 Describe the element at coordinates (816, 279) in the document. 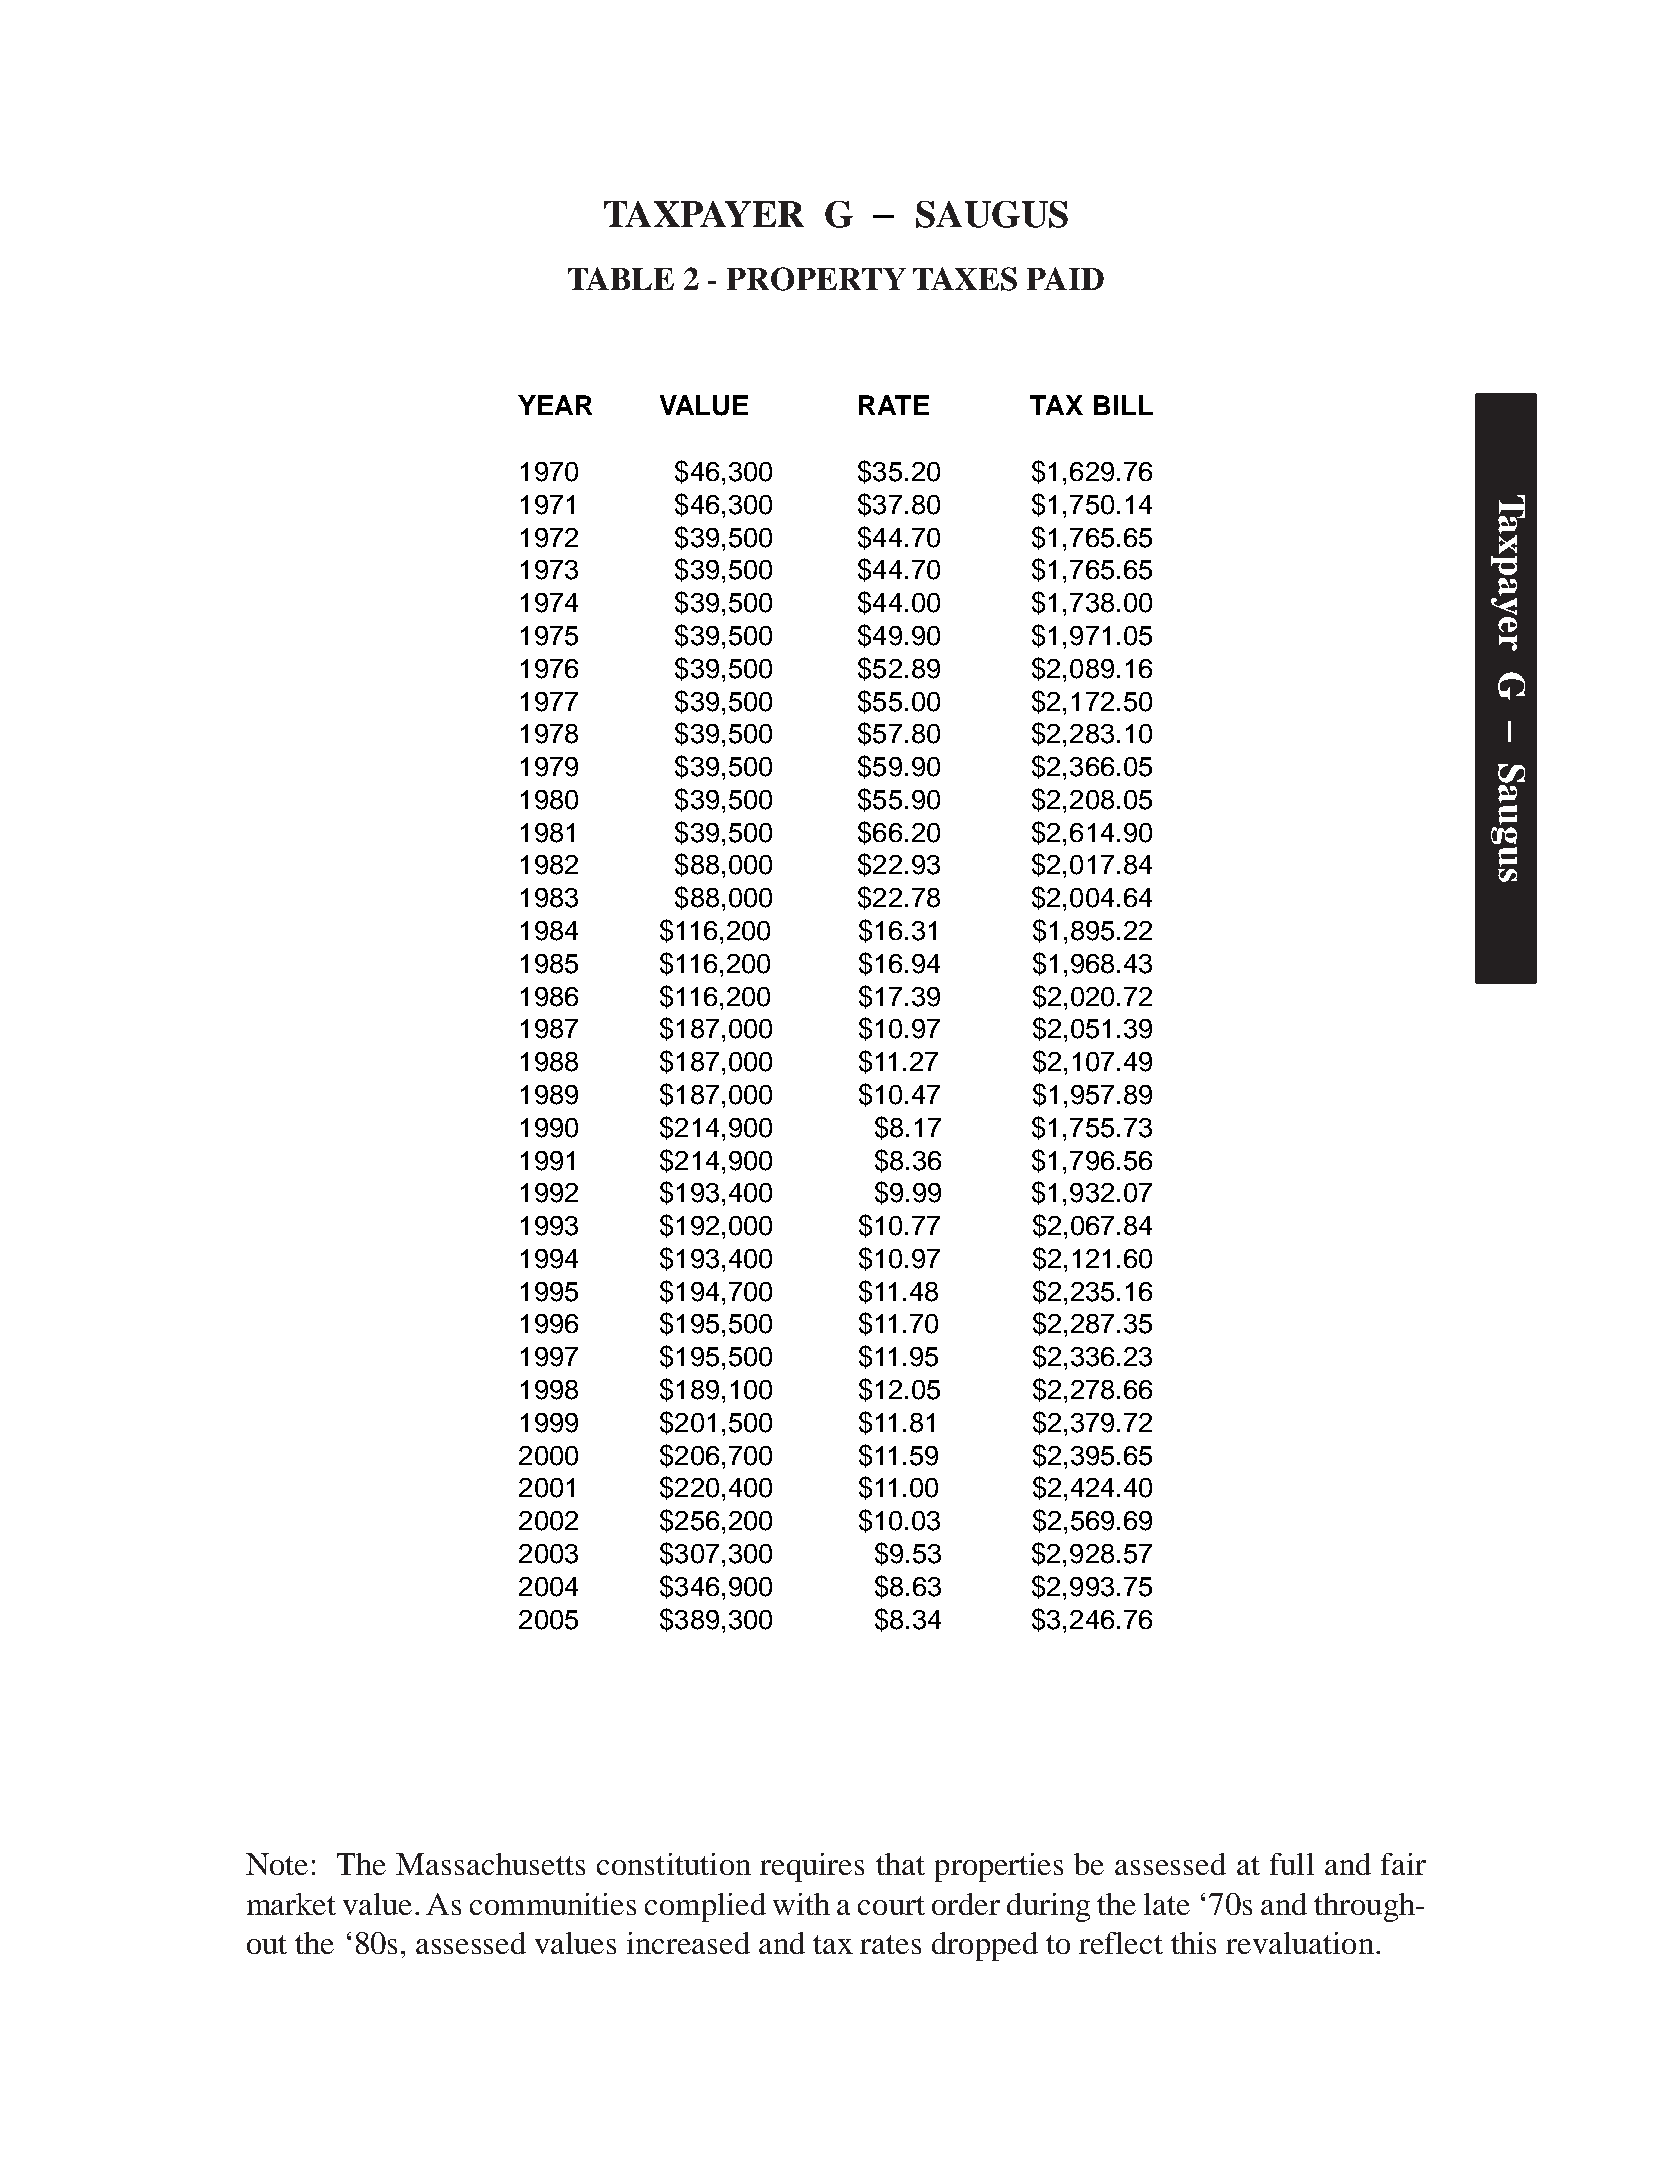

I see `PROPERTY` at that location.
